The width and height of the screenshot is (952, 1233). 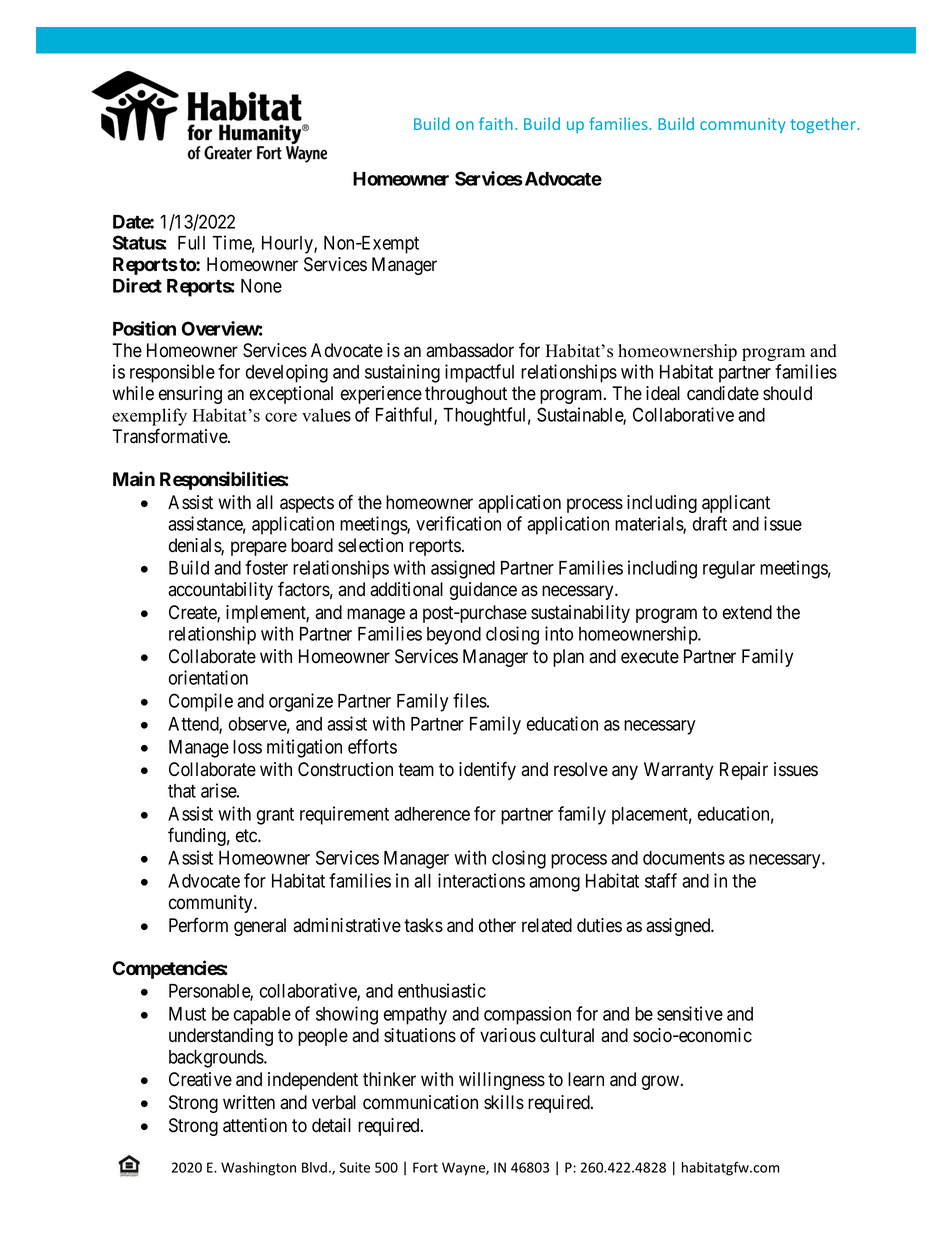 I want to click on skills, so click(x=504, y=1102).
